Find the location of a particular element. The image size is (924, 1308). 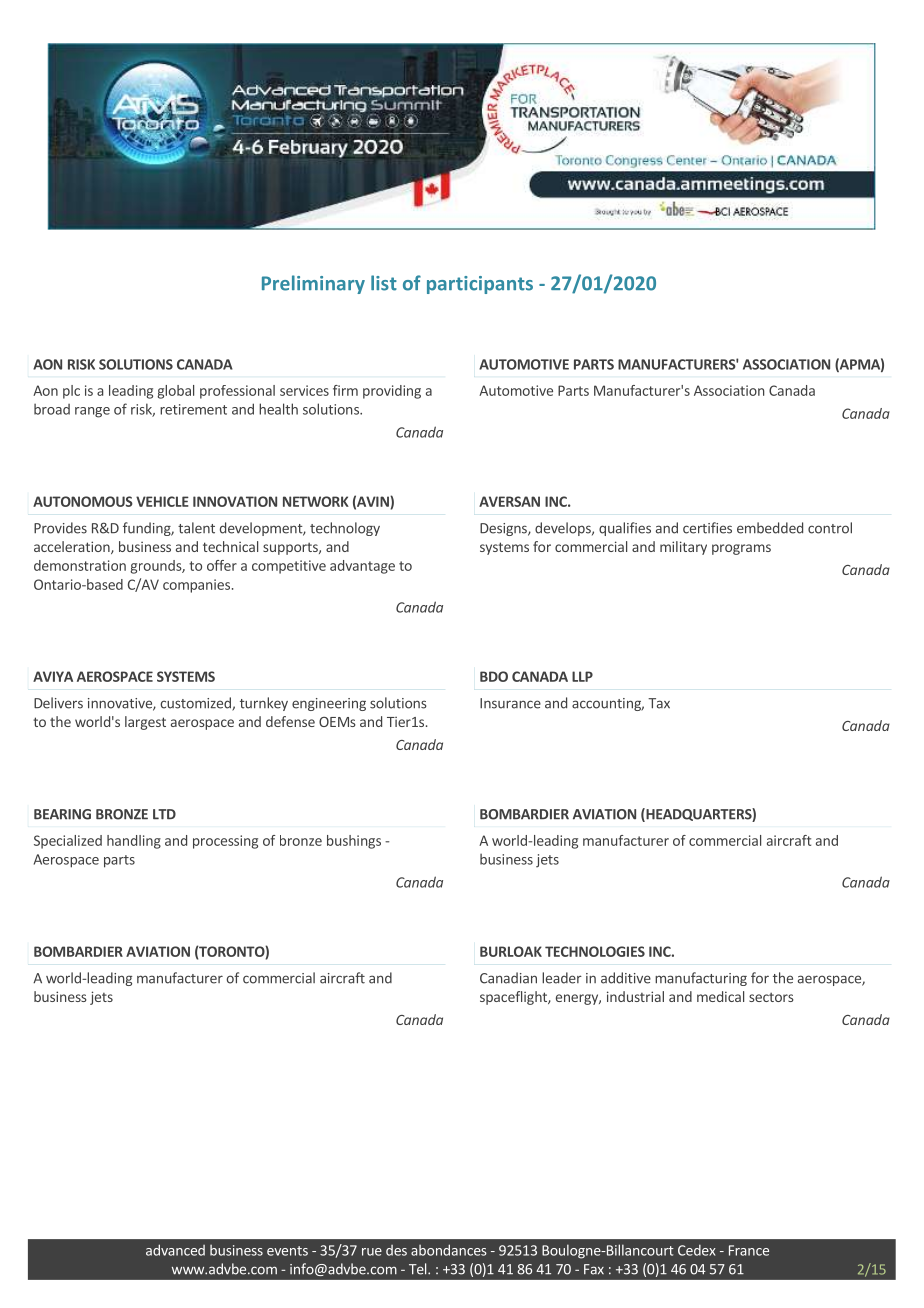

global is located at coordinates (175, 392).
